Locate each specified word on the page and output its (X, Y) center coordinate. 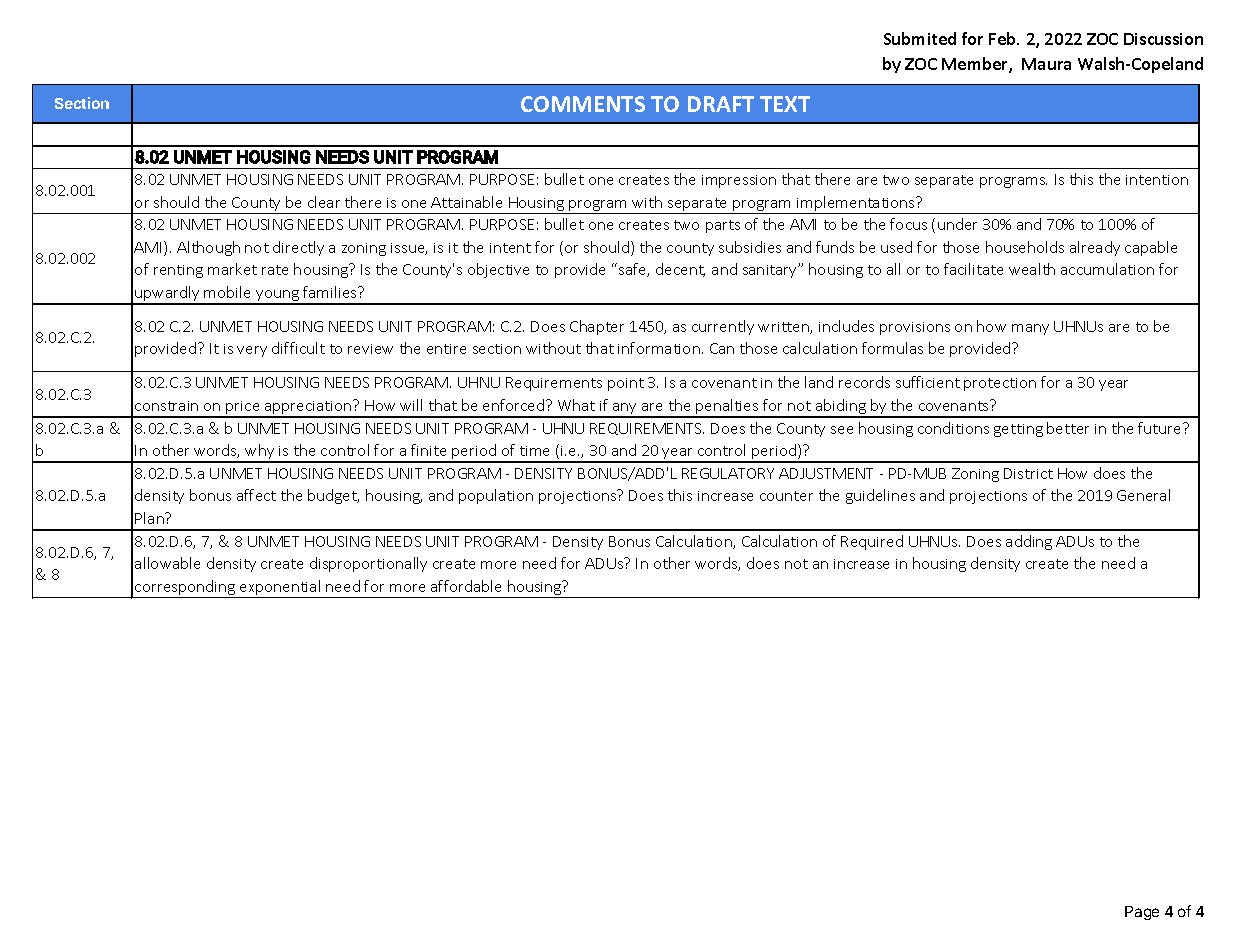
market (232, 269)
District (1028, 473)
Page (1142, 913)
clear (324, 202)
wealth (1032, 269)
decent (680, 270)
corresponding (185, 589)
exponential (280, 589)
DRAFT (721, 104)
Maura (1046, 64)
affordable (466, 586)
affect (256, 495)
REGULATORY (728, 473)
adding (1029, 542)
